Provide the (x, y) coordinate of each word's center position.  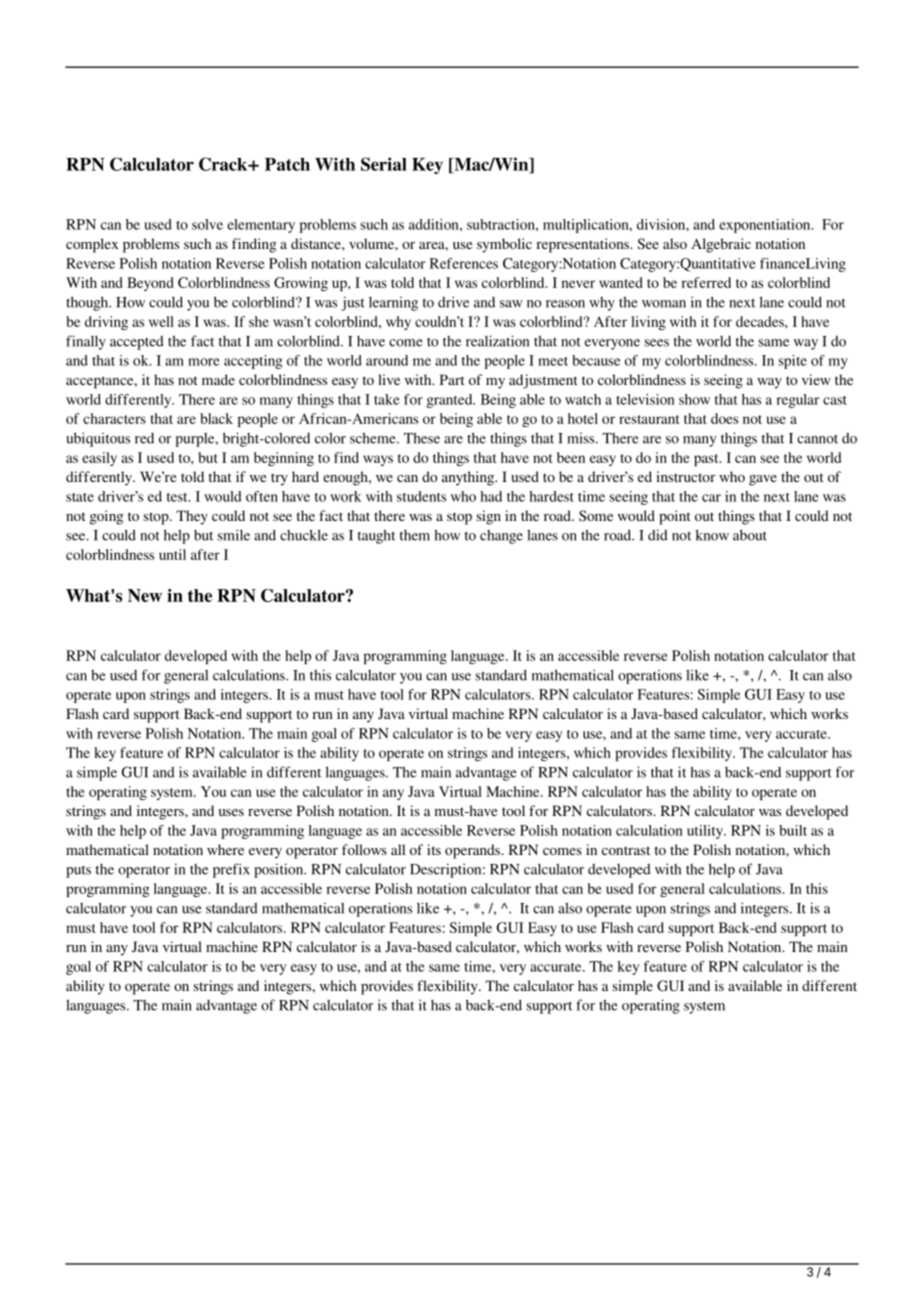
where (225, 849)
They (192, 517)
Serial (384, 164)
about (750, 535)
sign (489, 517)
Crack (224, 164)
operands (473, 851)
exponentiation (766, 226)
